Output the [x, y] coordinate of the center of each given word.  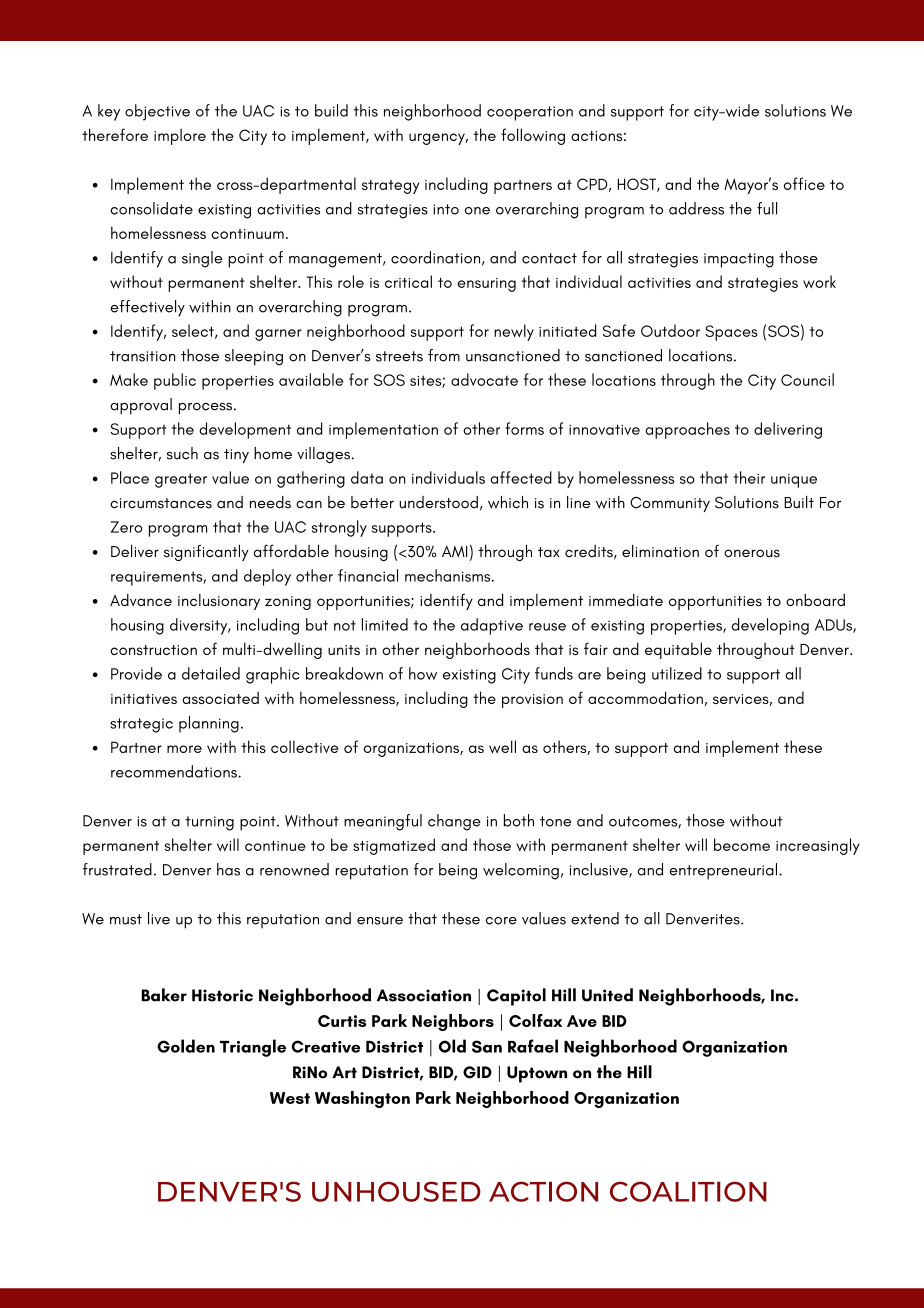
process [205, 408]
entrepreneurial [723, 871]
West [290, 1098]
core [501, 921]
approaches [687, 430]
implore [180, 136]
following [533, 136]
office [804, 183]
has [228, 869]
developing [770, 626]
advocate [484, 379]
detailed [211, 673]
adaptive [492, 626]
